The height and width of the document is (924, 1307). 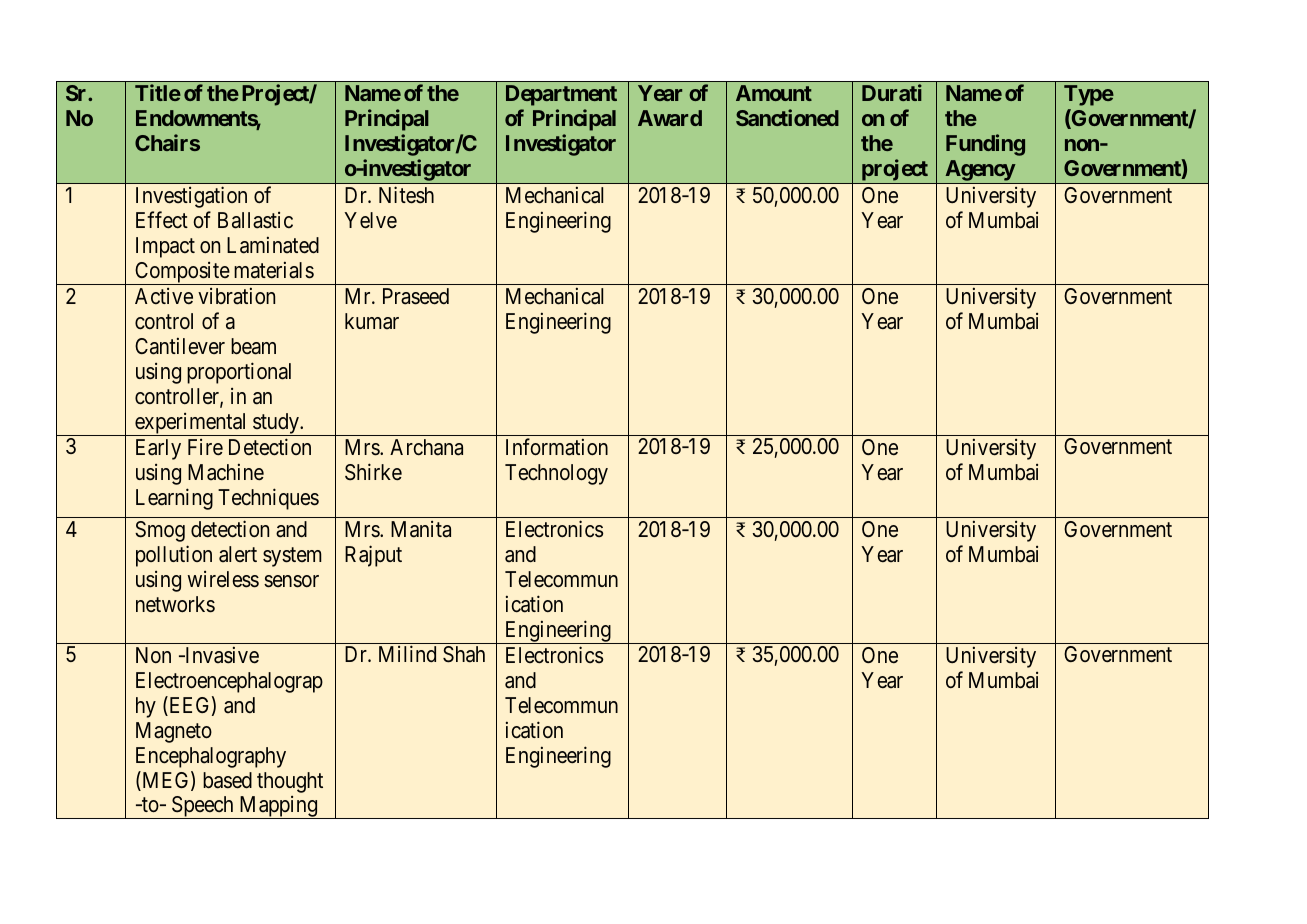 I want to click on Fire, so click(x=205, y=447).
